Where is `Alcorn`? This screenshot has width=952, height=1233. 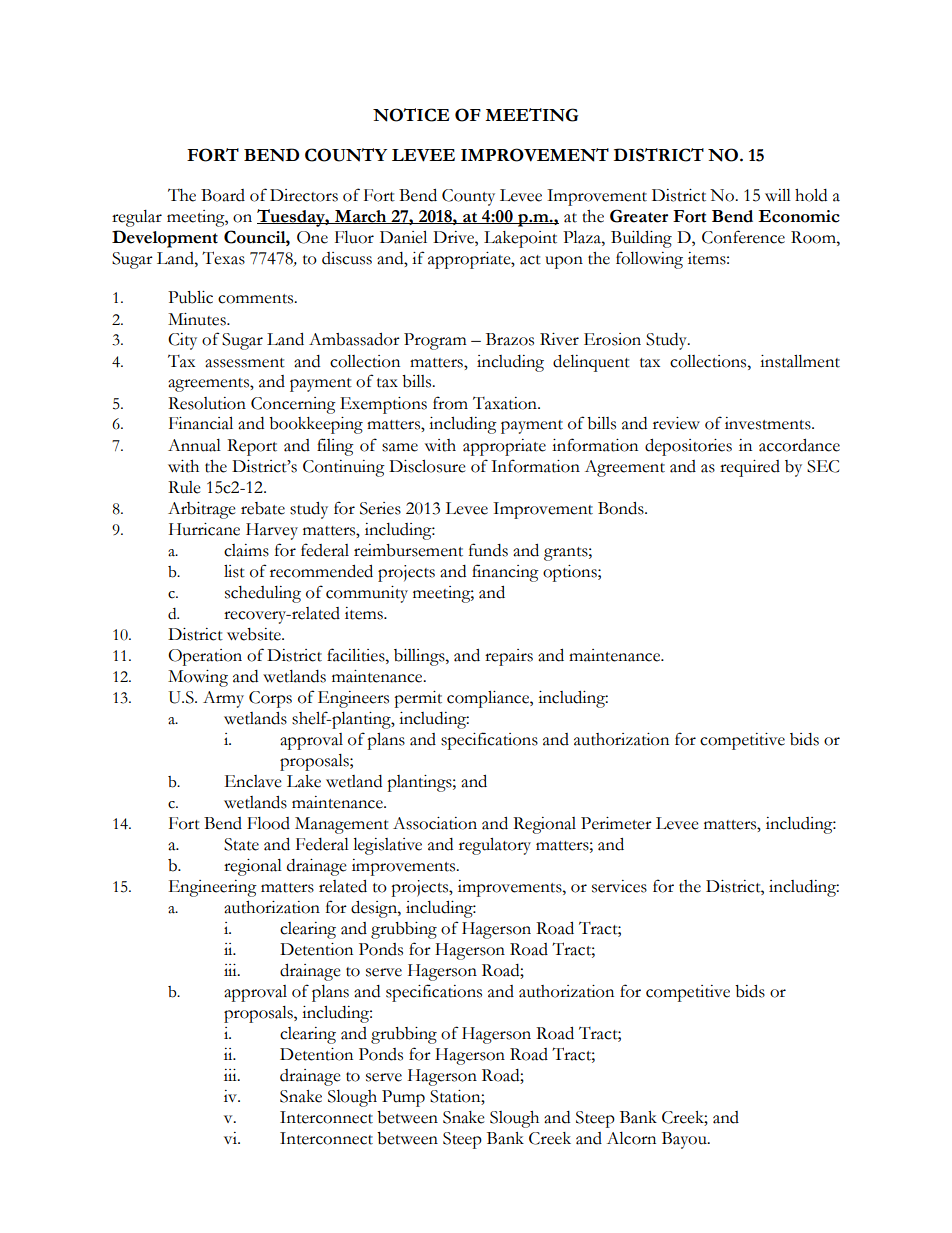 Alcorn is located at coordinates (631, 1138).
